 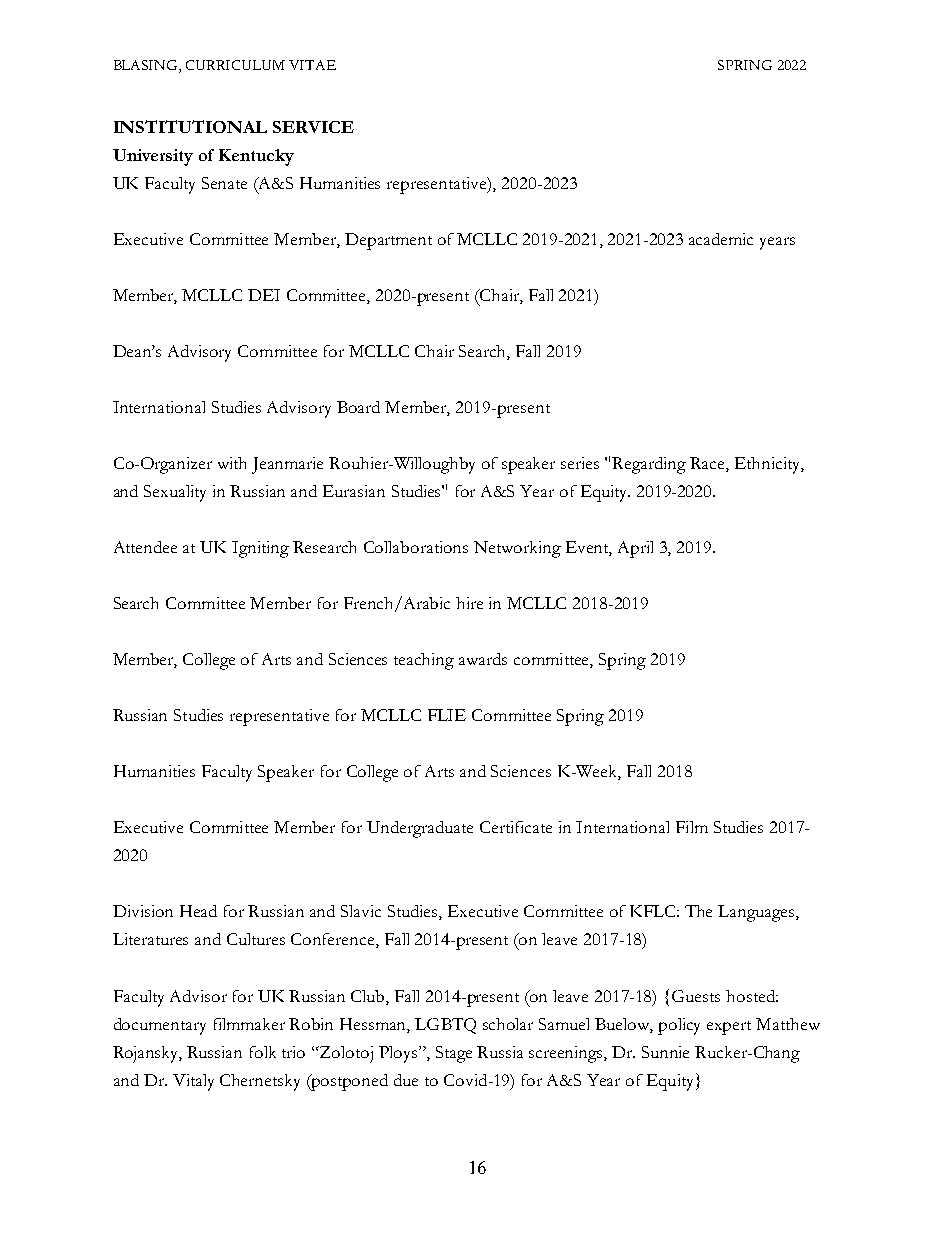 I want to click on Certificate, so click(x=516, y=827).
